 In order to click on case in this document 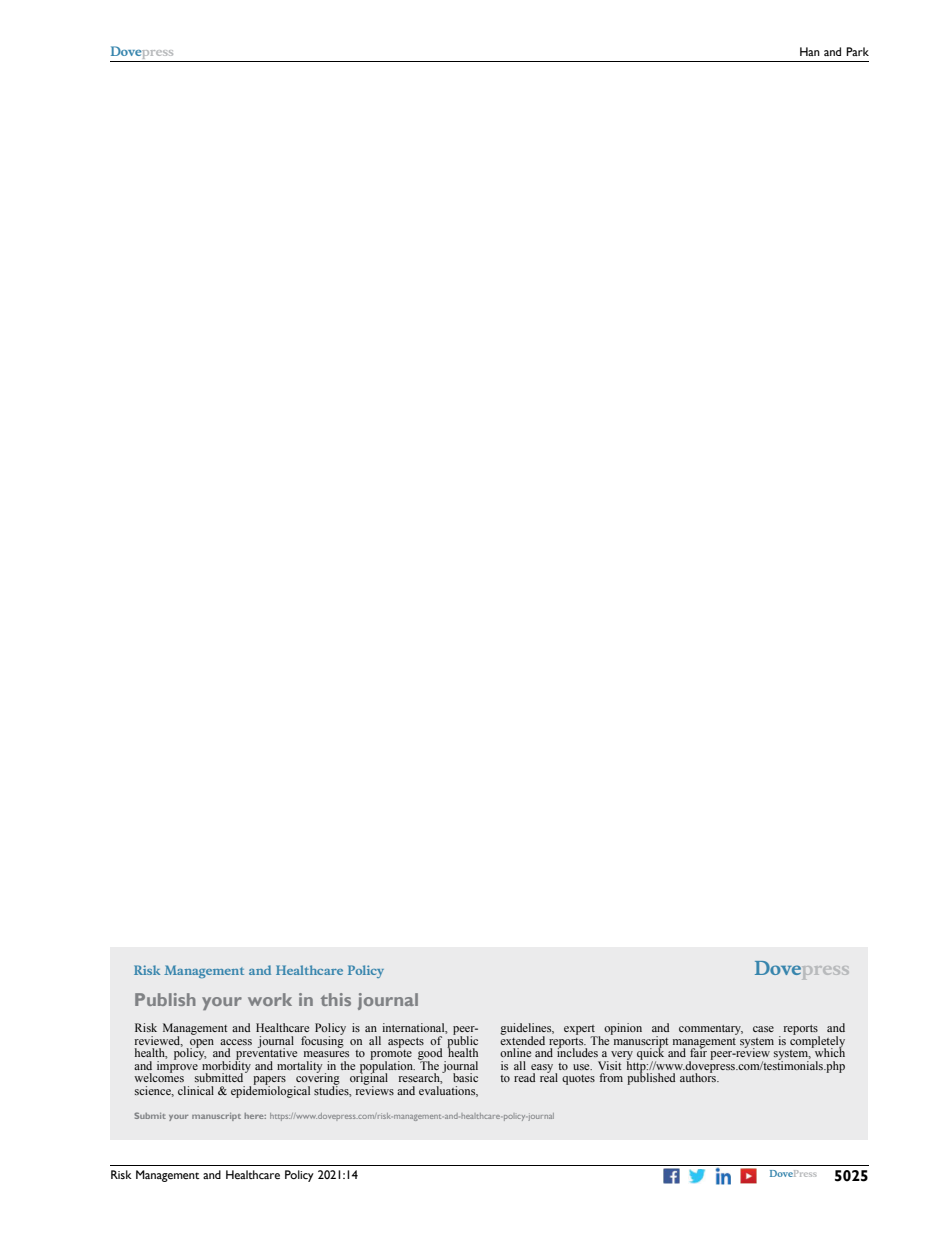, I will do `click(763, 1029)`.
